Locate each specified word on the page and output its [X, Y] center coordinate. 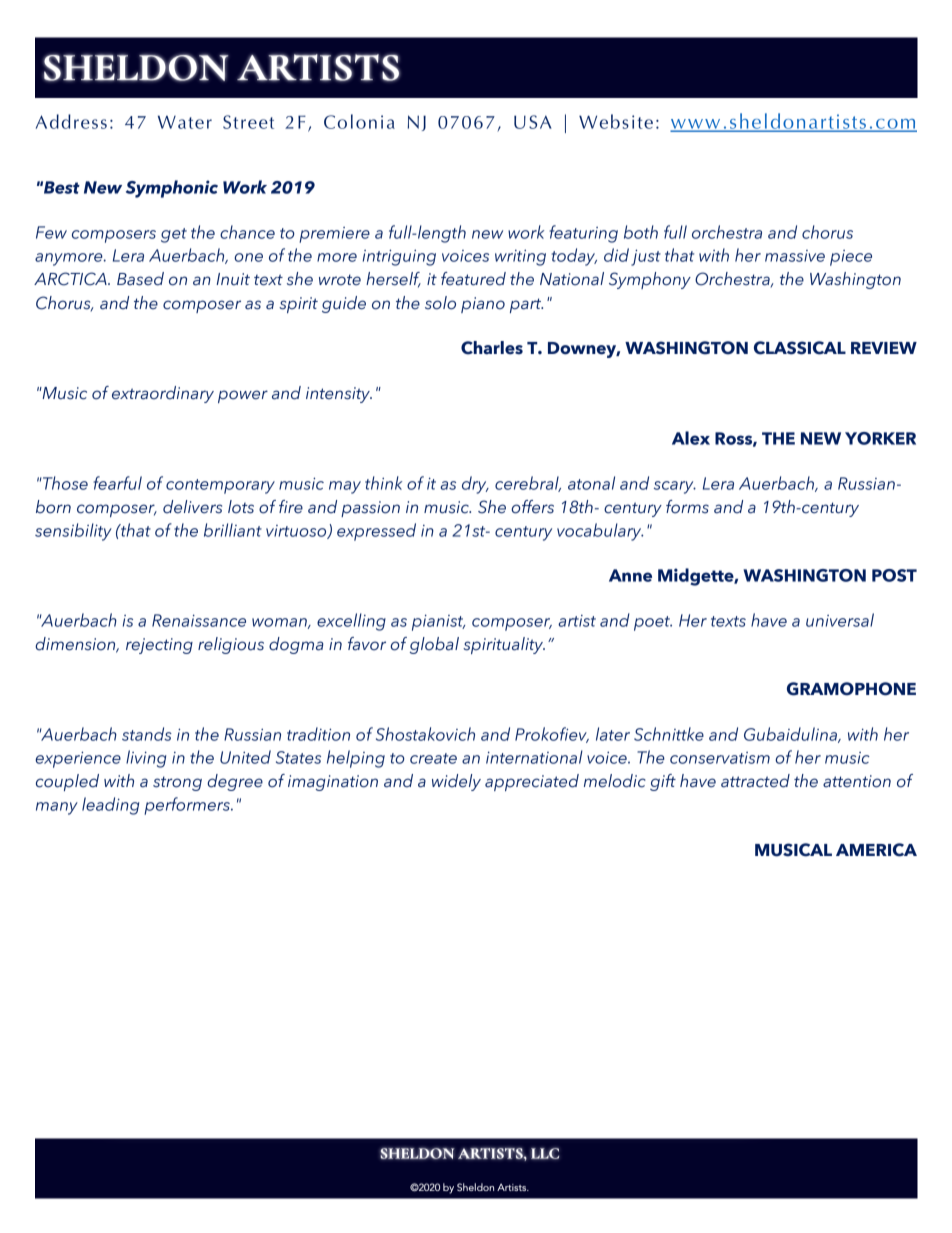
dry [475, 485]
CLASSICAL [800, 348]
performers [188, 806]
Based [140, 279]
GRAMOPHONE [851, 689]
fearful [117, 483]
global [434, 645]
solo [440, 303]
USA [533, 122]
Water [185, 122]
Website [616, 121]
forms [687, 507]
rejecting [159, 646]
